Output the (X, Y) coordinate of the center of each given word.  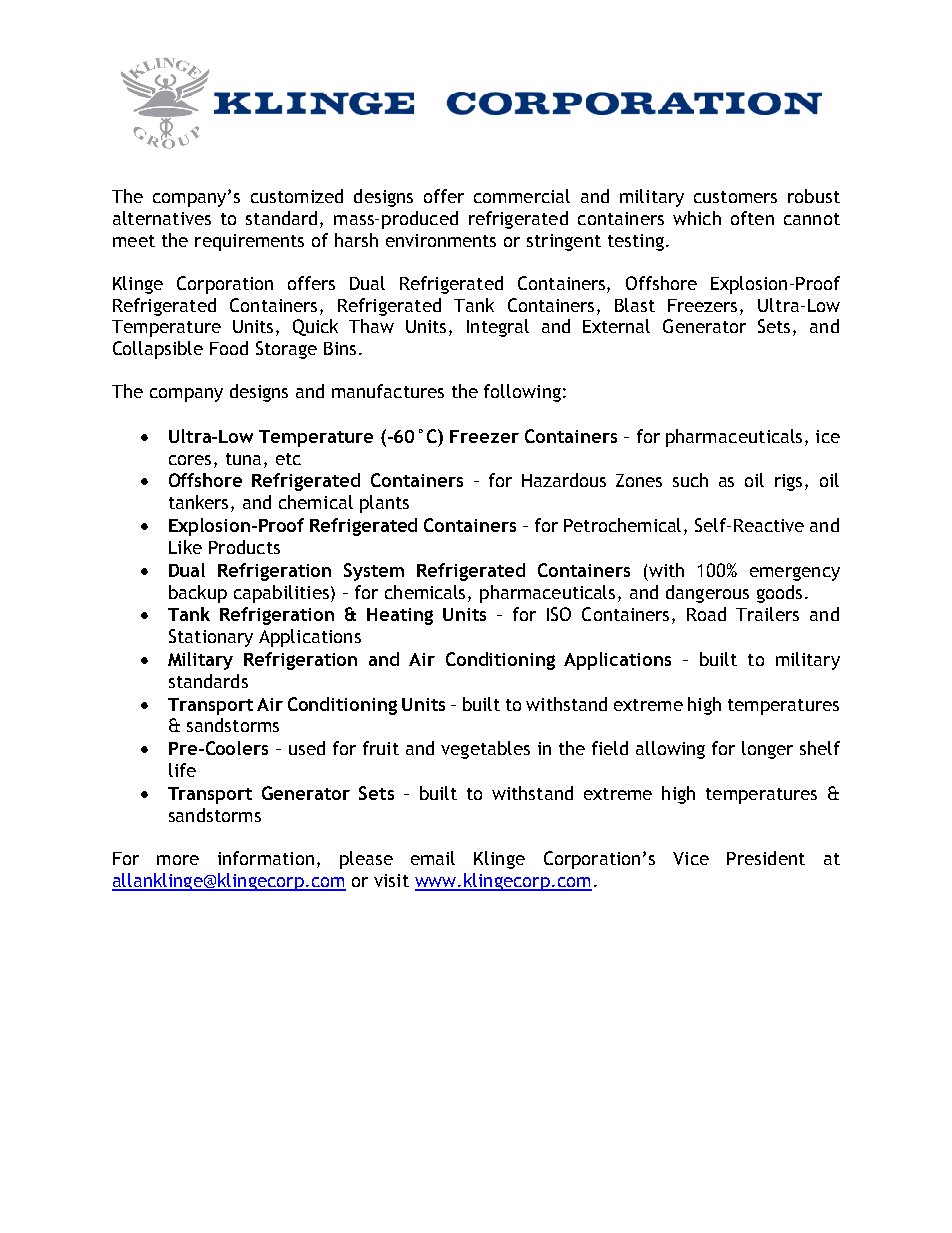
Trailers (767, 614)
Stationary (211, 638)
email (433, 858)
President (766, 858)
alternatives (162, 218)
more (178, 860)
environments (441, 240)
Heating (400, 616)
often (752, 218)
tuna (243, 459)
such (690, 480)
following (522, 393)
